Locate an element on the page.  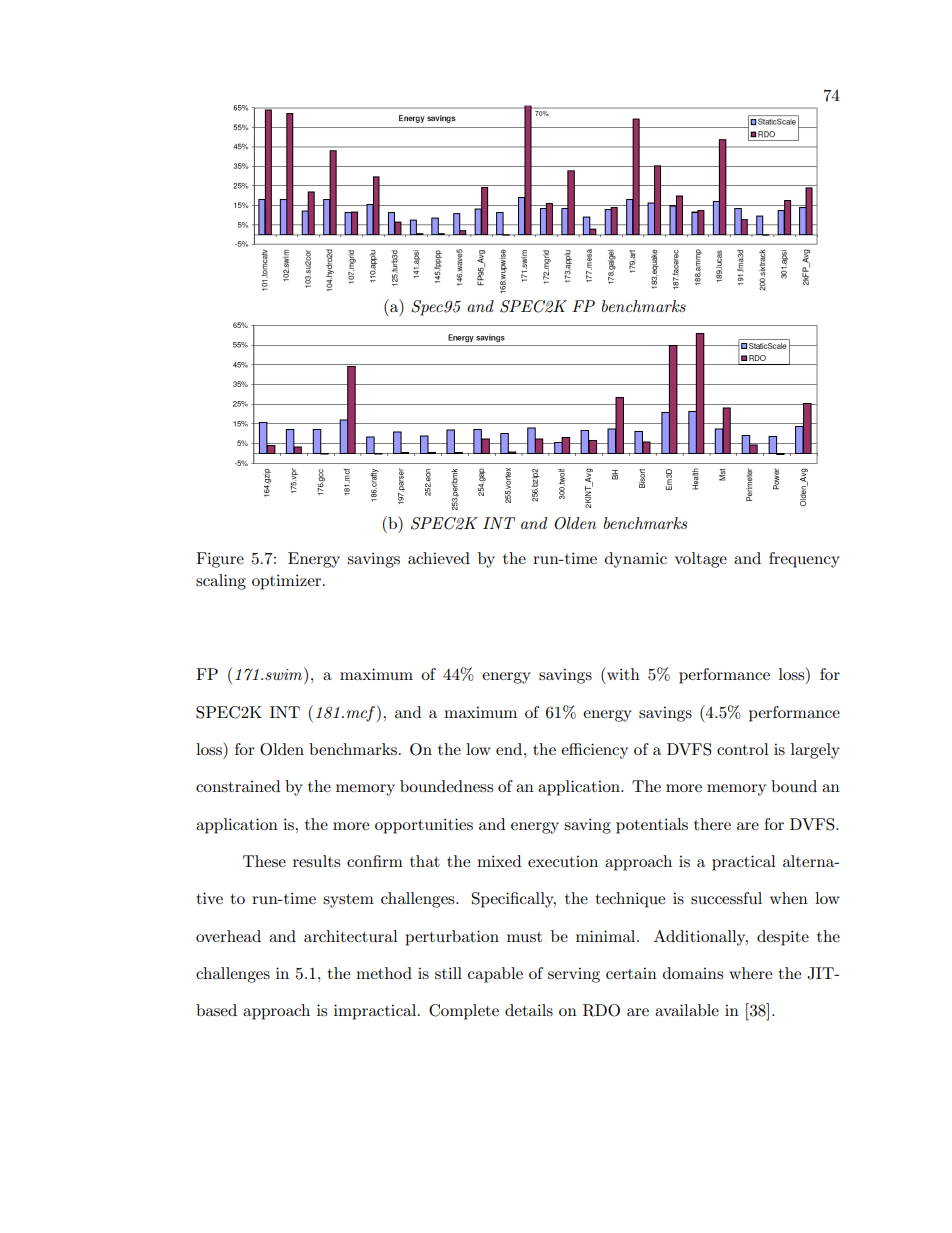
optimizer is located at coordinates (288, 582).
